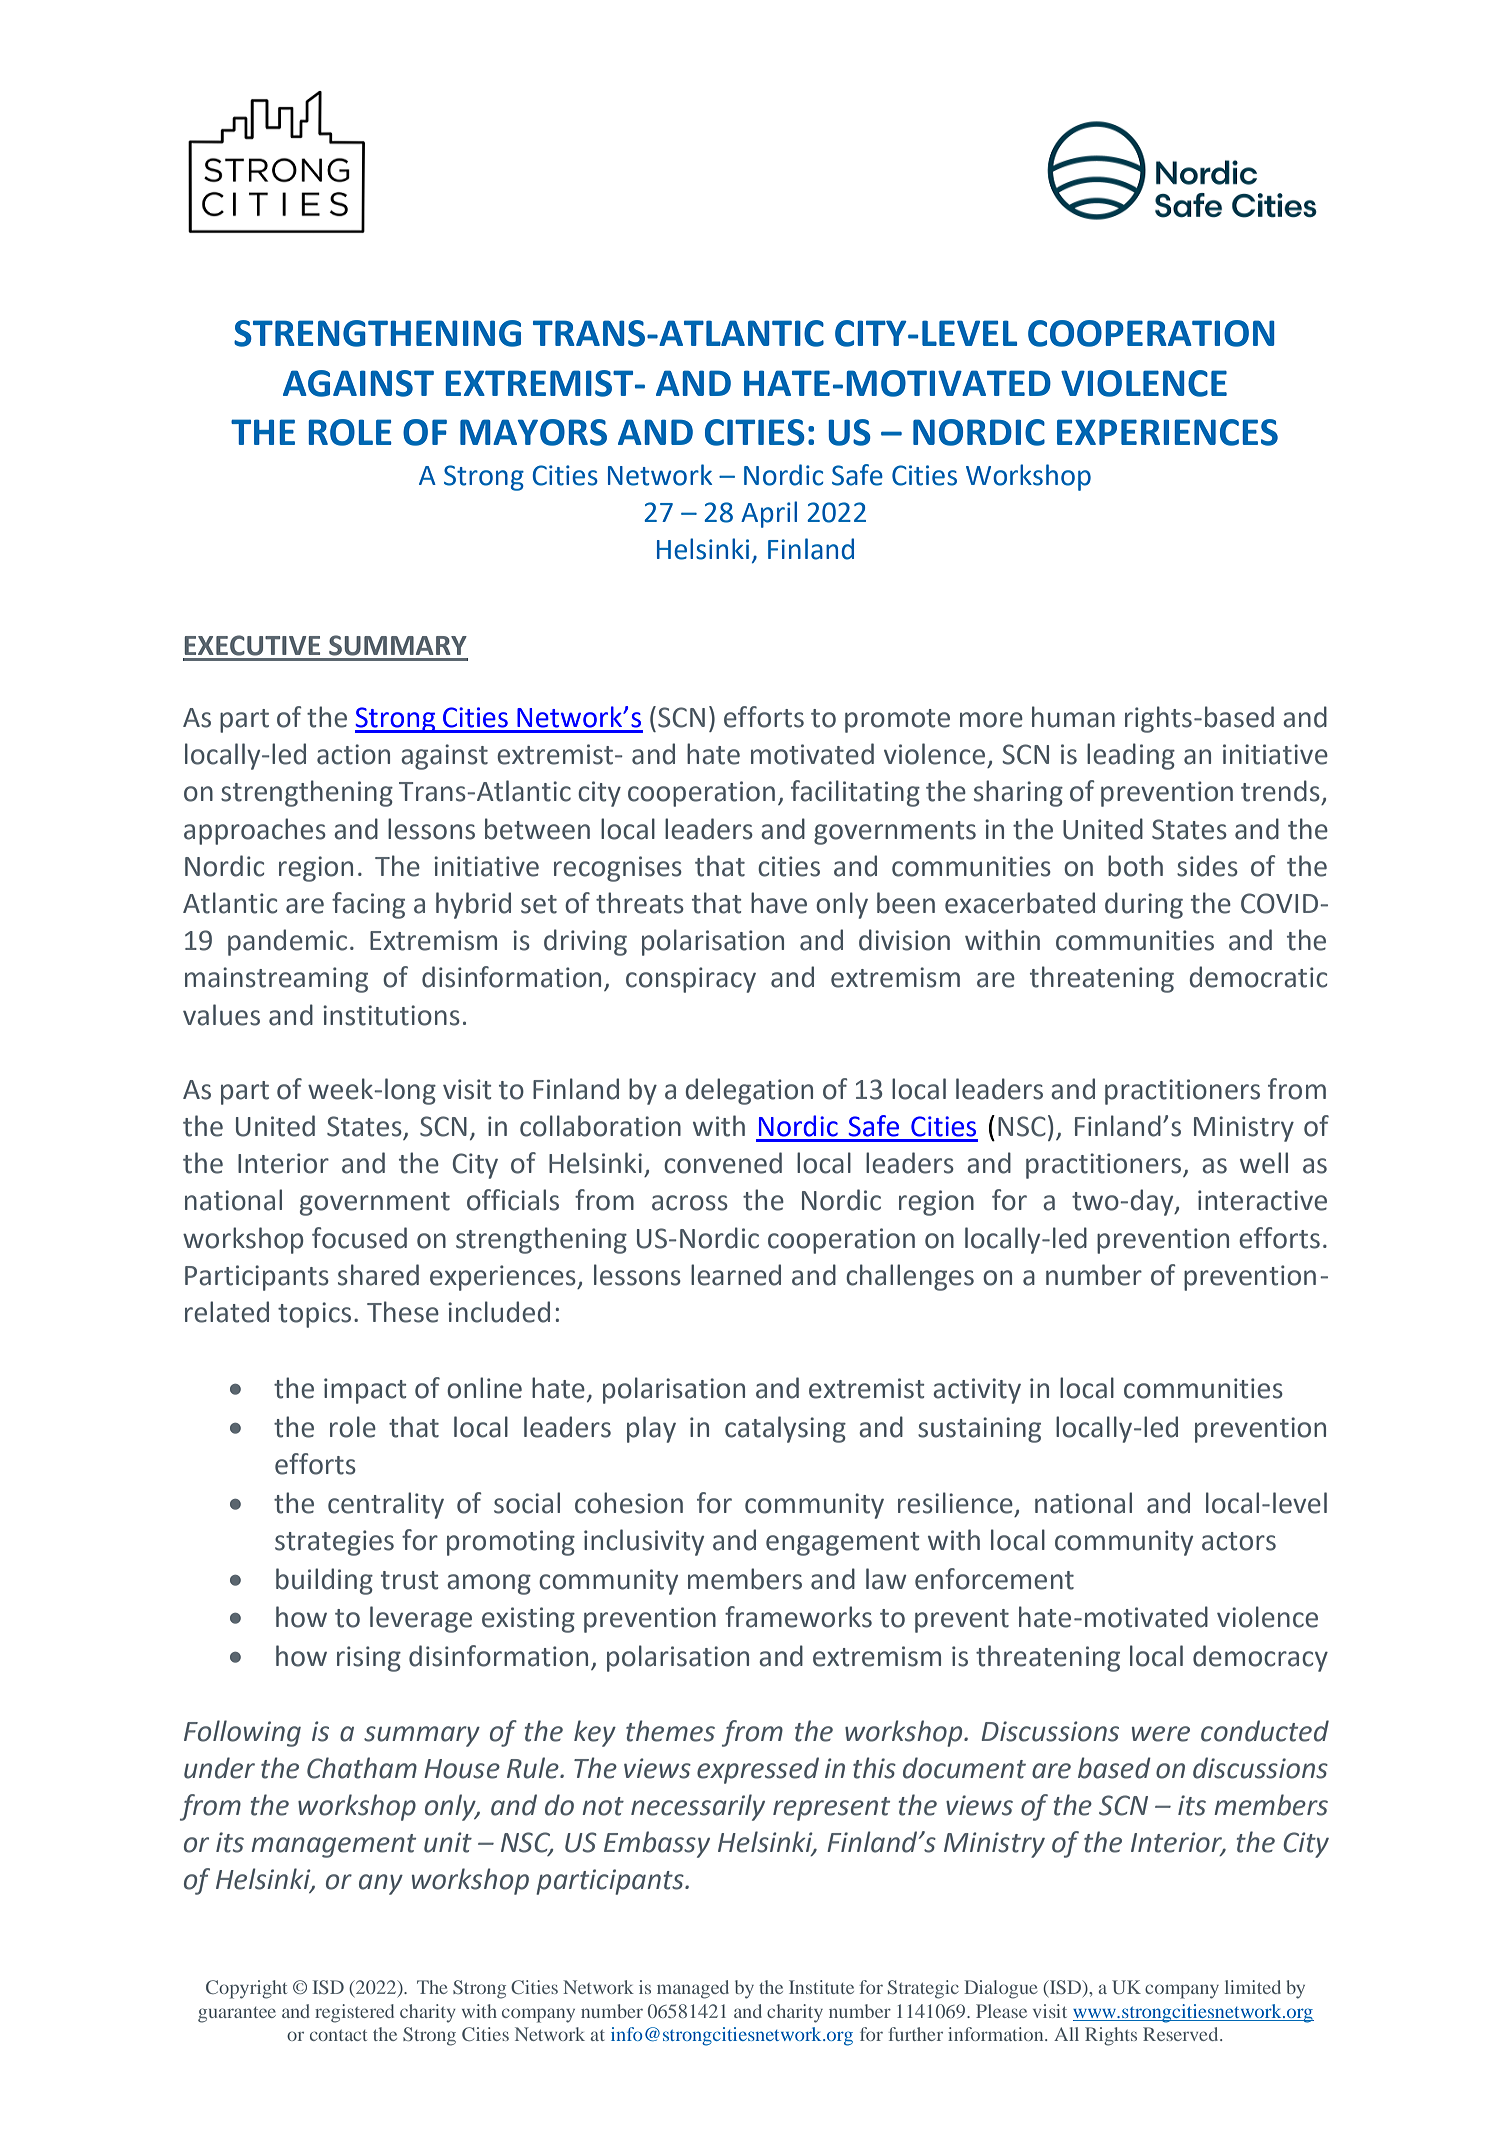  What do you see at coordinates (1135, 866) in the document?
I see `both` at bounding box center [1135, 866].
